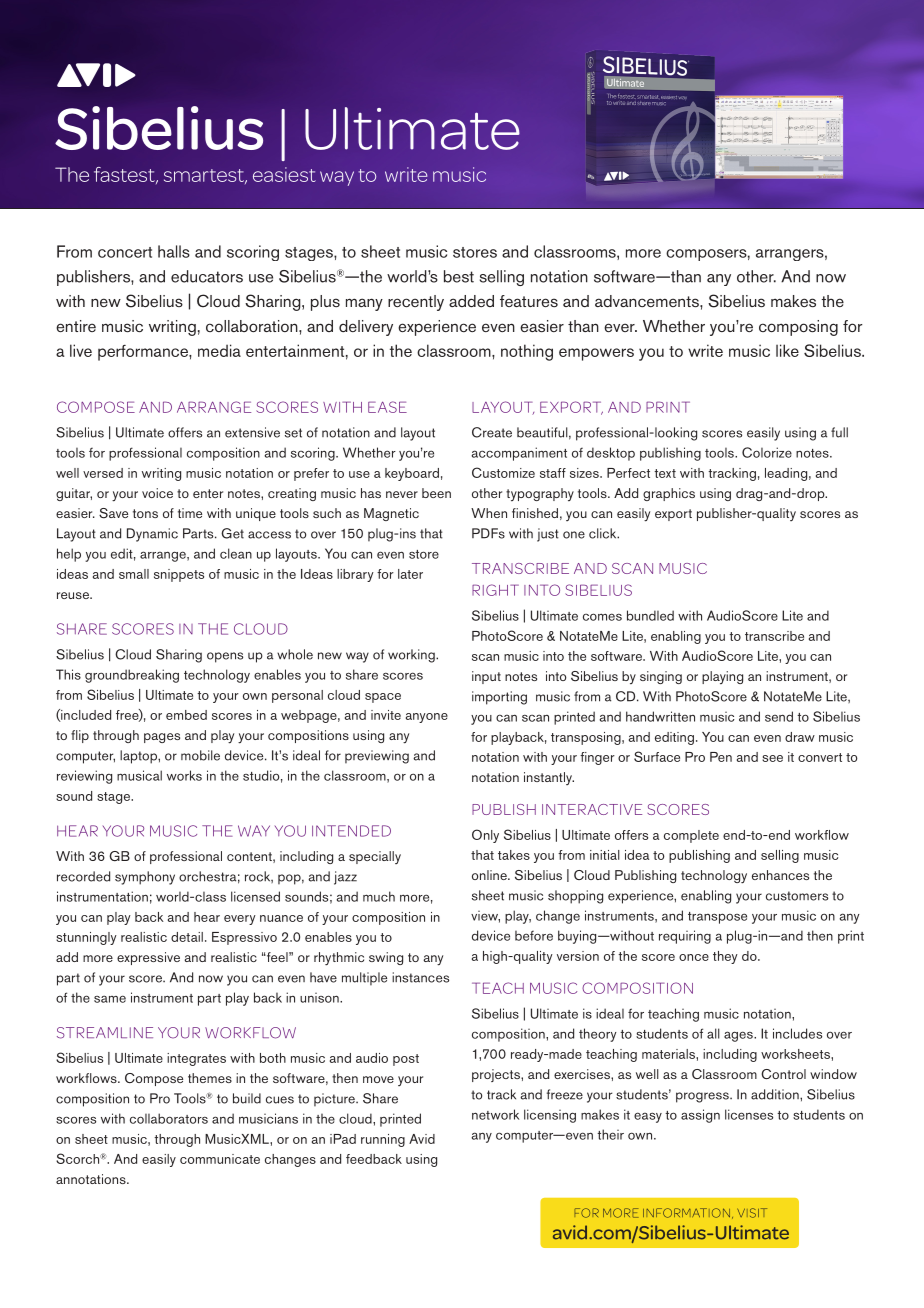 This screenshot has width=924, height=1308. Describe the element at coordinates (383, 1140) in the screenshot. I see `running` at that location.
